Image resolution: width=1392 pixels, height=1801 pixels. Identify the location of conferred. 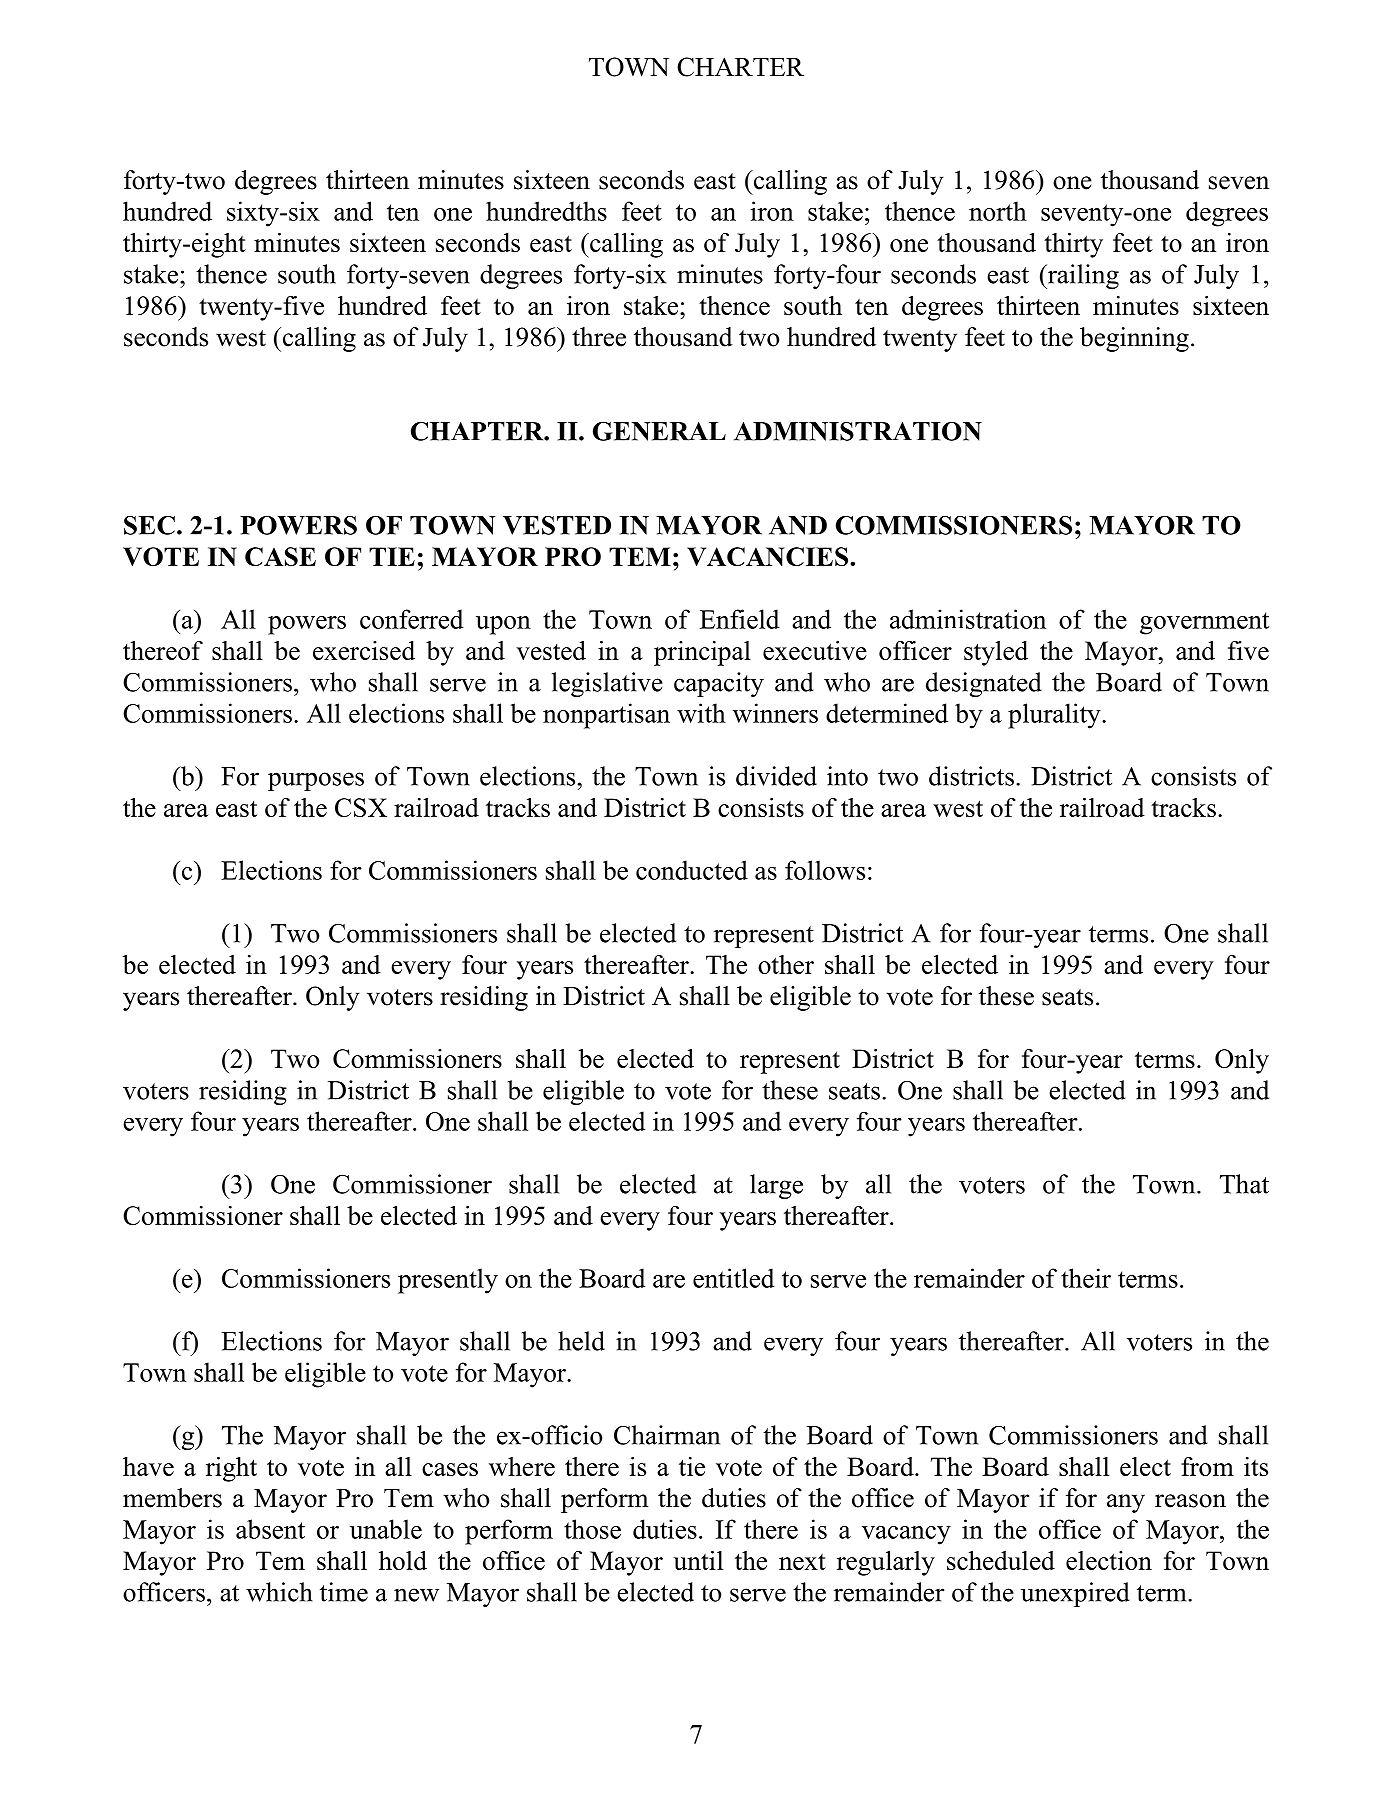
(412, 619).
